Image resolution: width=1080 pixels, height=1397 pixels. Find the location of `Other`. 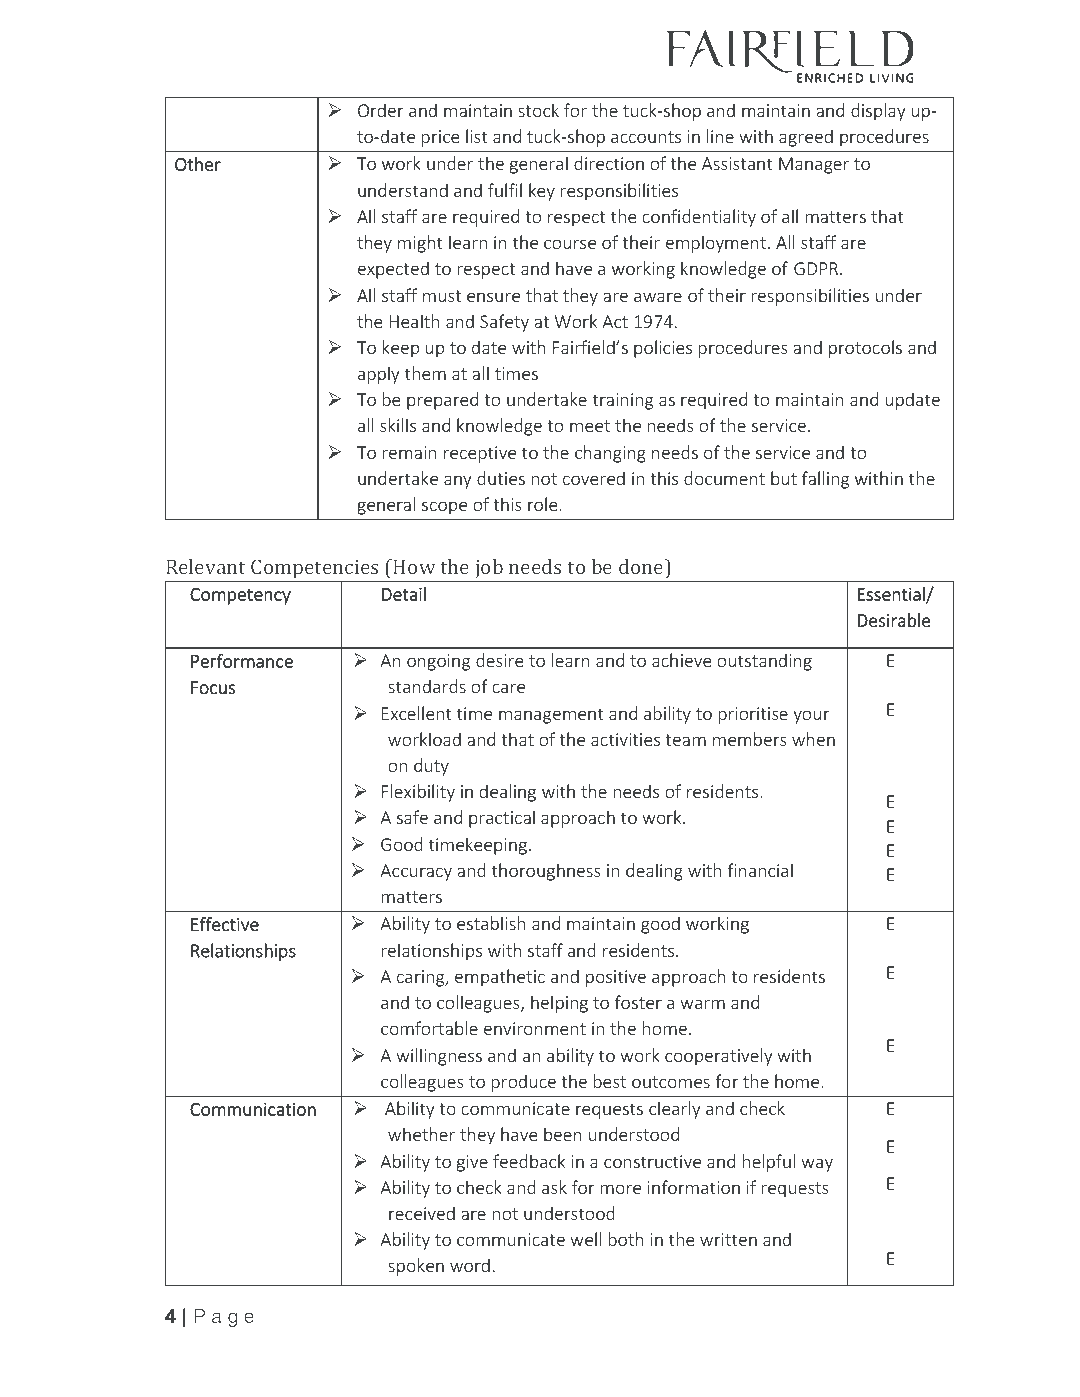

Other is located at coordinates (198, 164).
